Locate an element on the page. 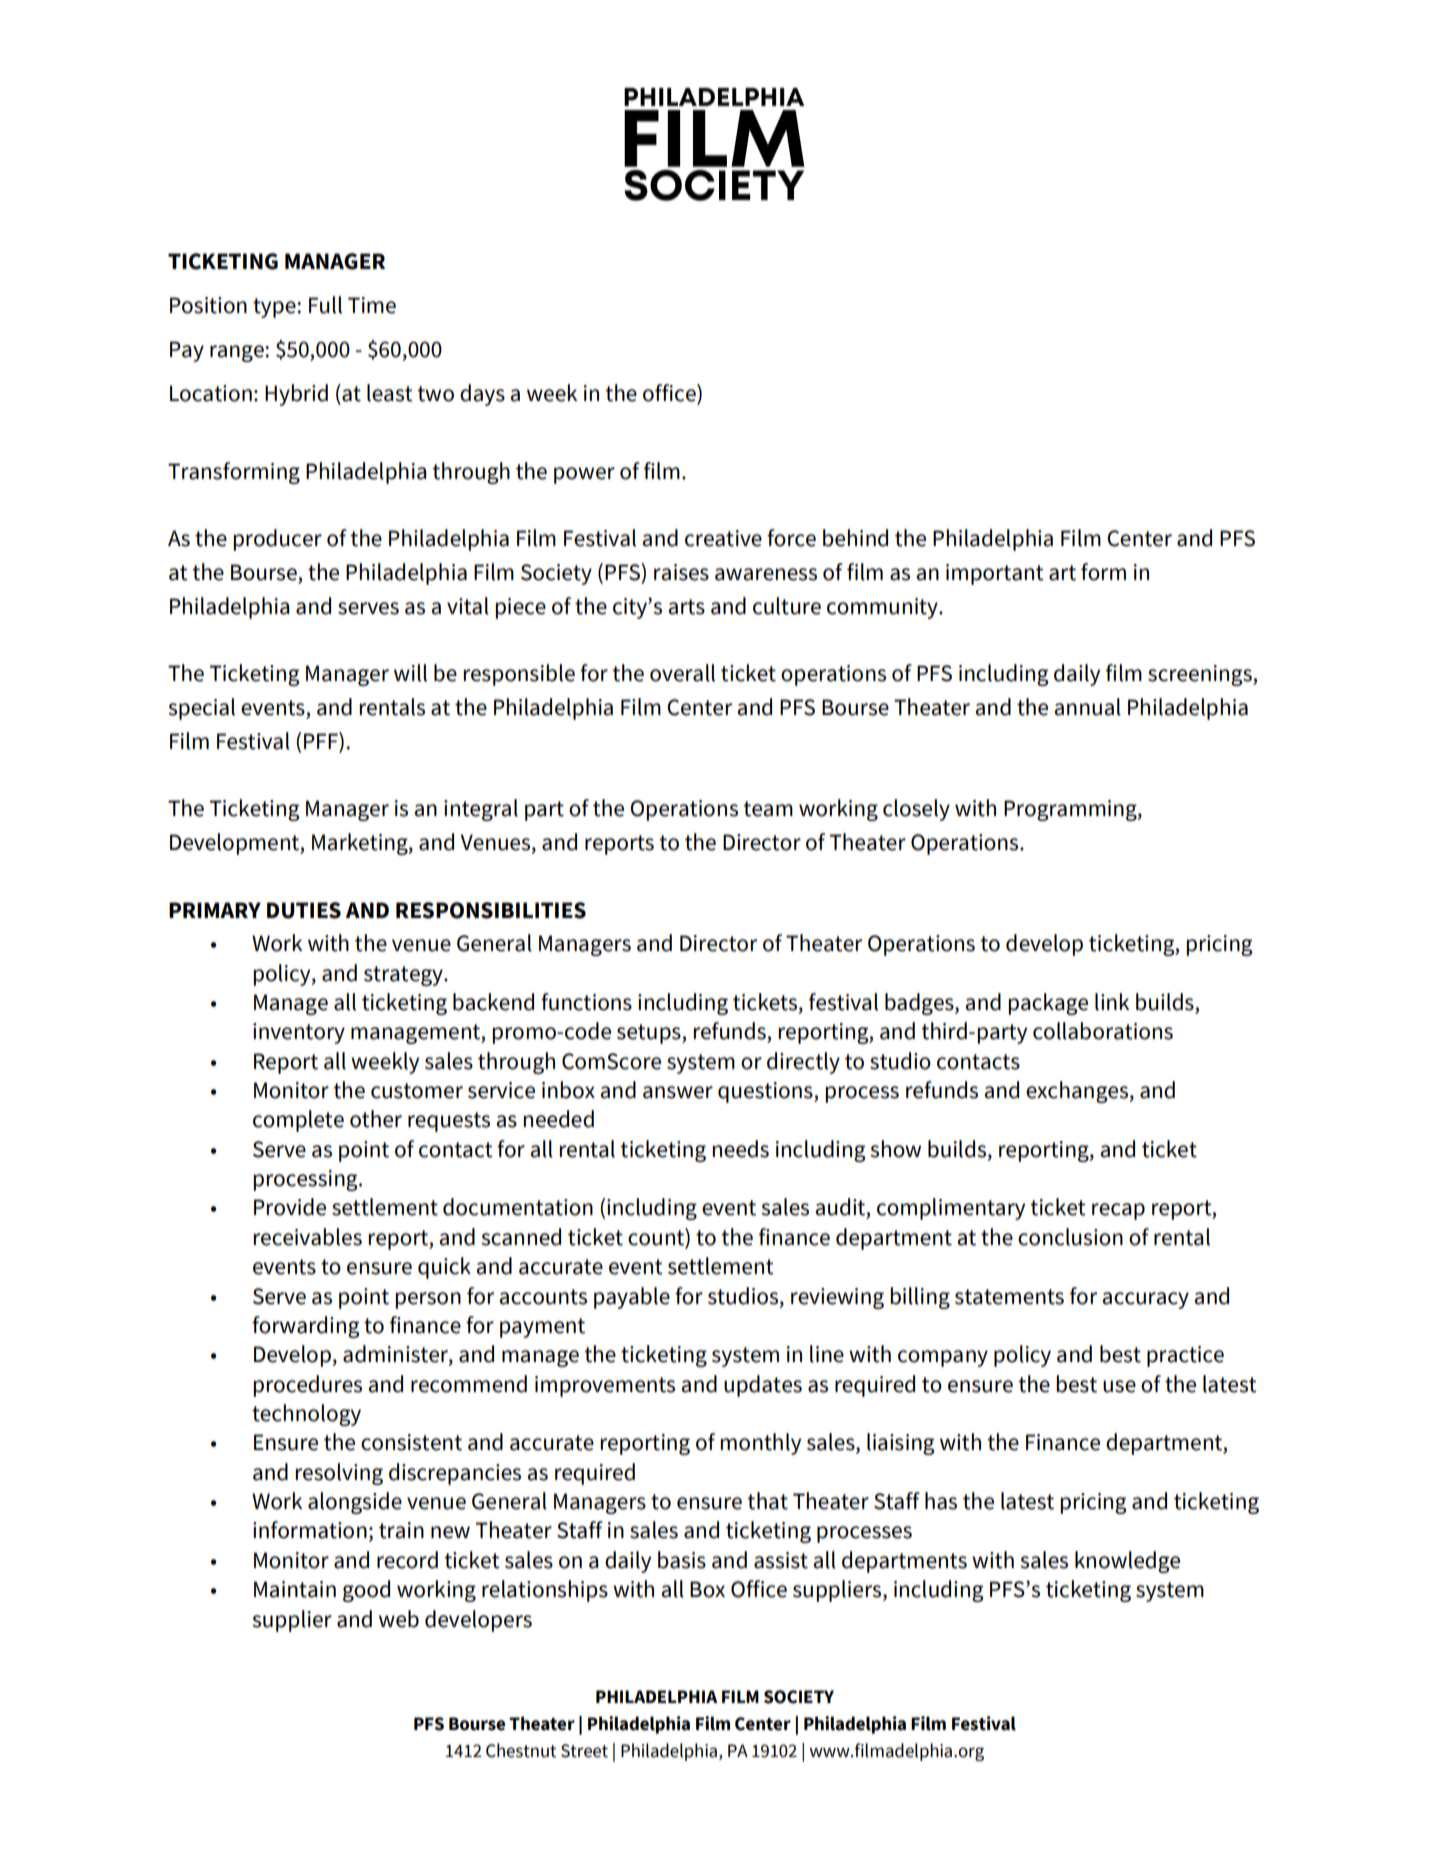 The width and height of the document is (1429, 1850). Full is located at coordinates (325, 305).
